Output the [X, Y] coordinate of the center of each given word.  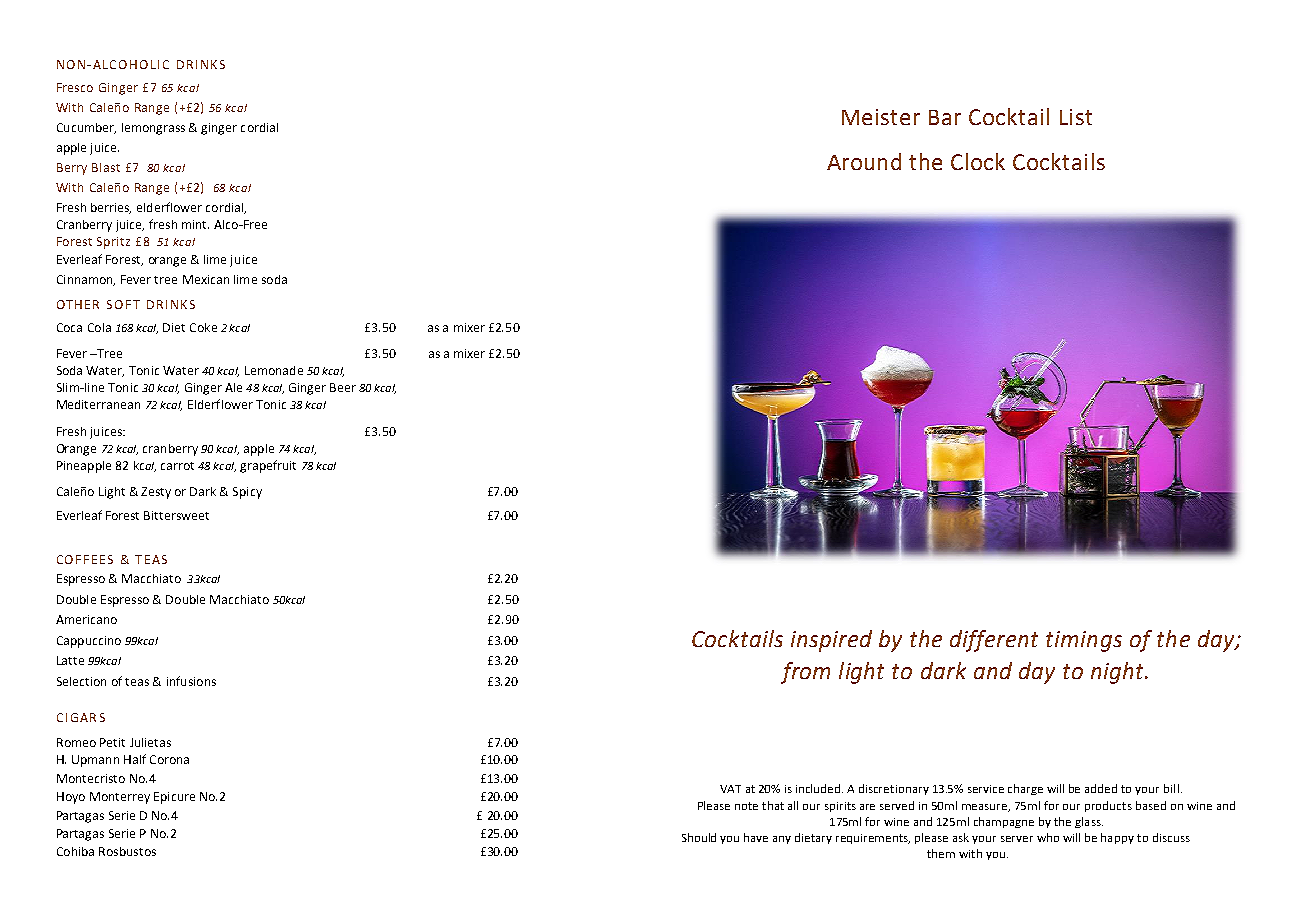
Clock [978, 161]
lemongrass [153, 129]
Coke [203, 327]
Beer [343, 387]
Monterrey [120, 798]
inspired [831, 641]
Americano [86, 619]
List [1076, 117]
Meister [881, 117]
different [994, 641]
